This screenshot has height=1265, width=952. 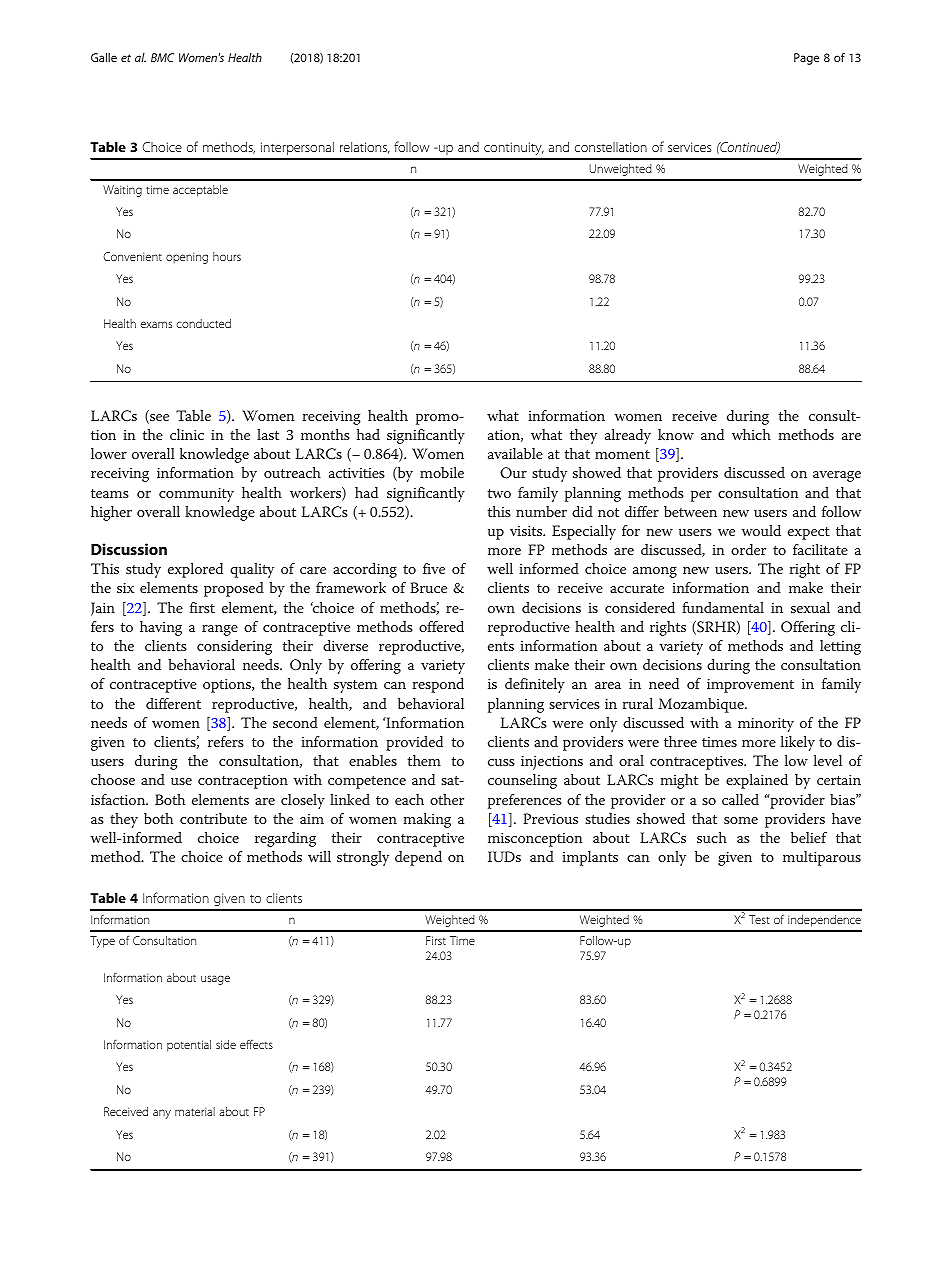 I want to click on Bruce, so click(x=428, y=587).
